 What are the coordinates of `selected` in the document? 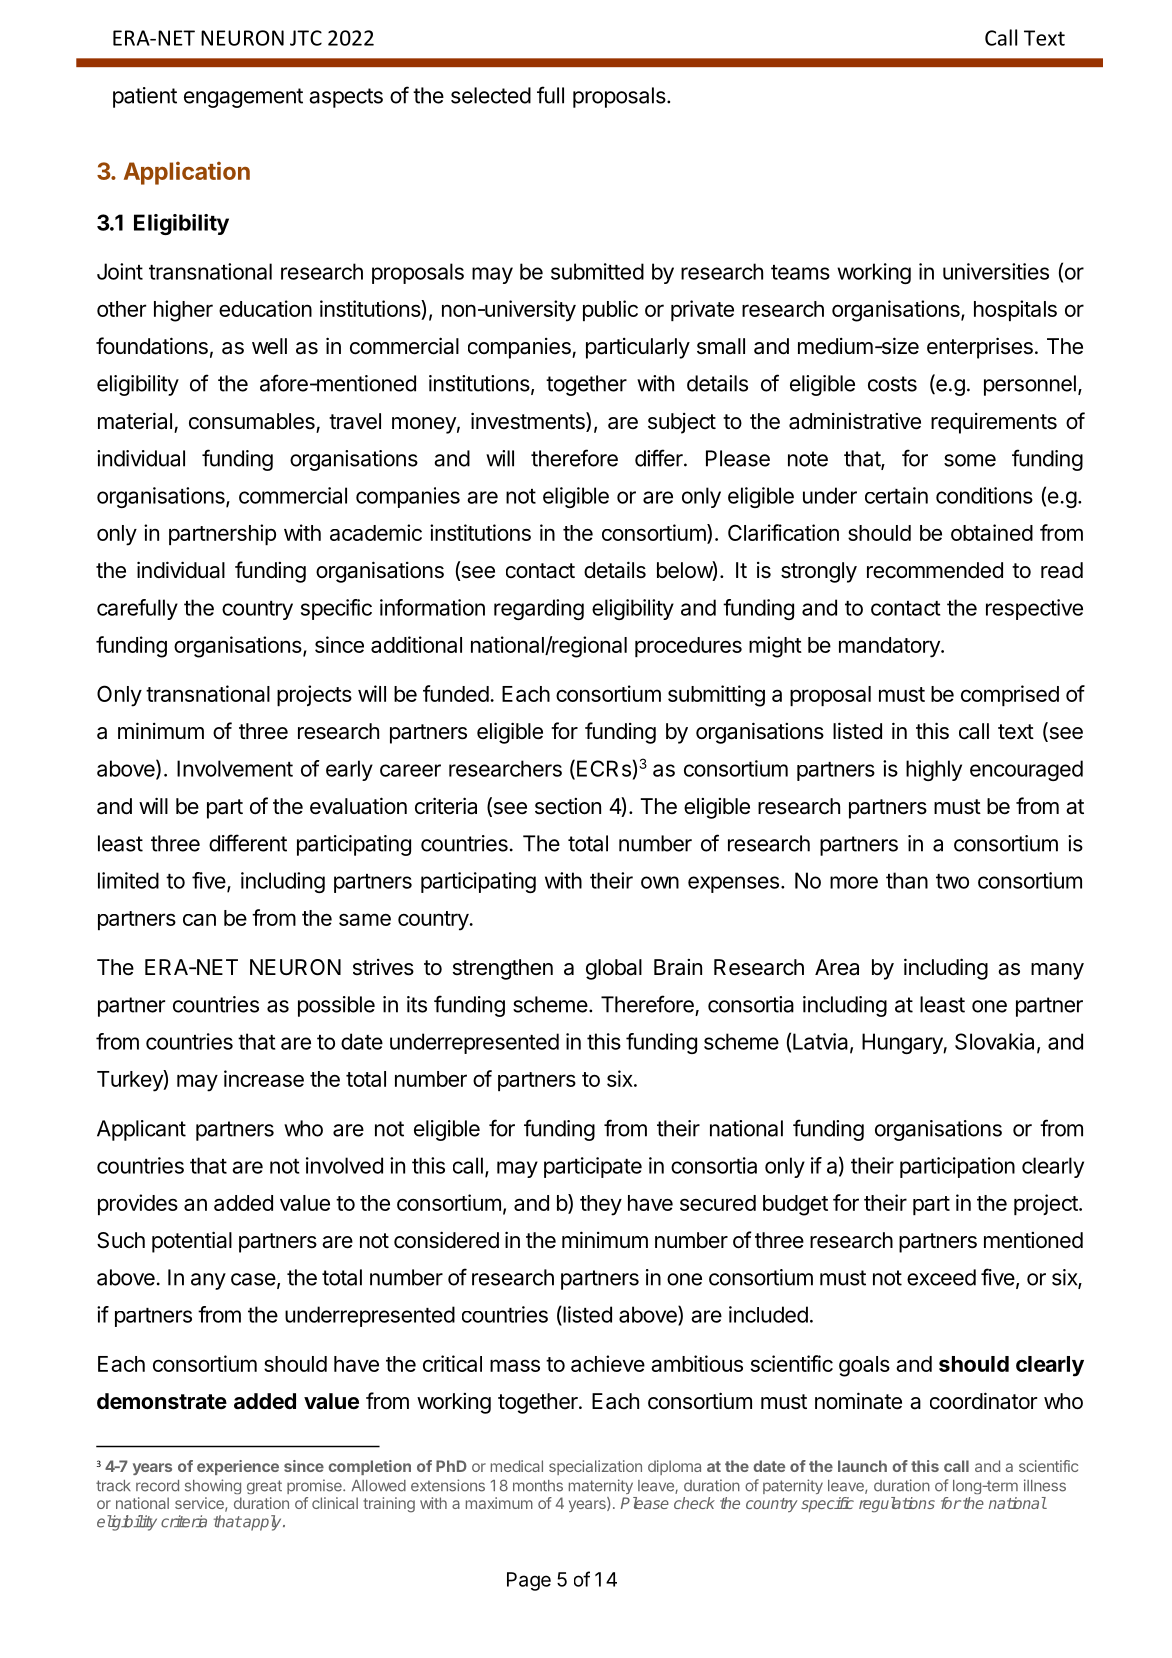 It's located at (491, 95).
